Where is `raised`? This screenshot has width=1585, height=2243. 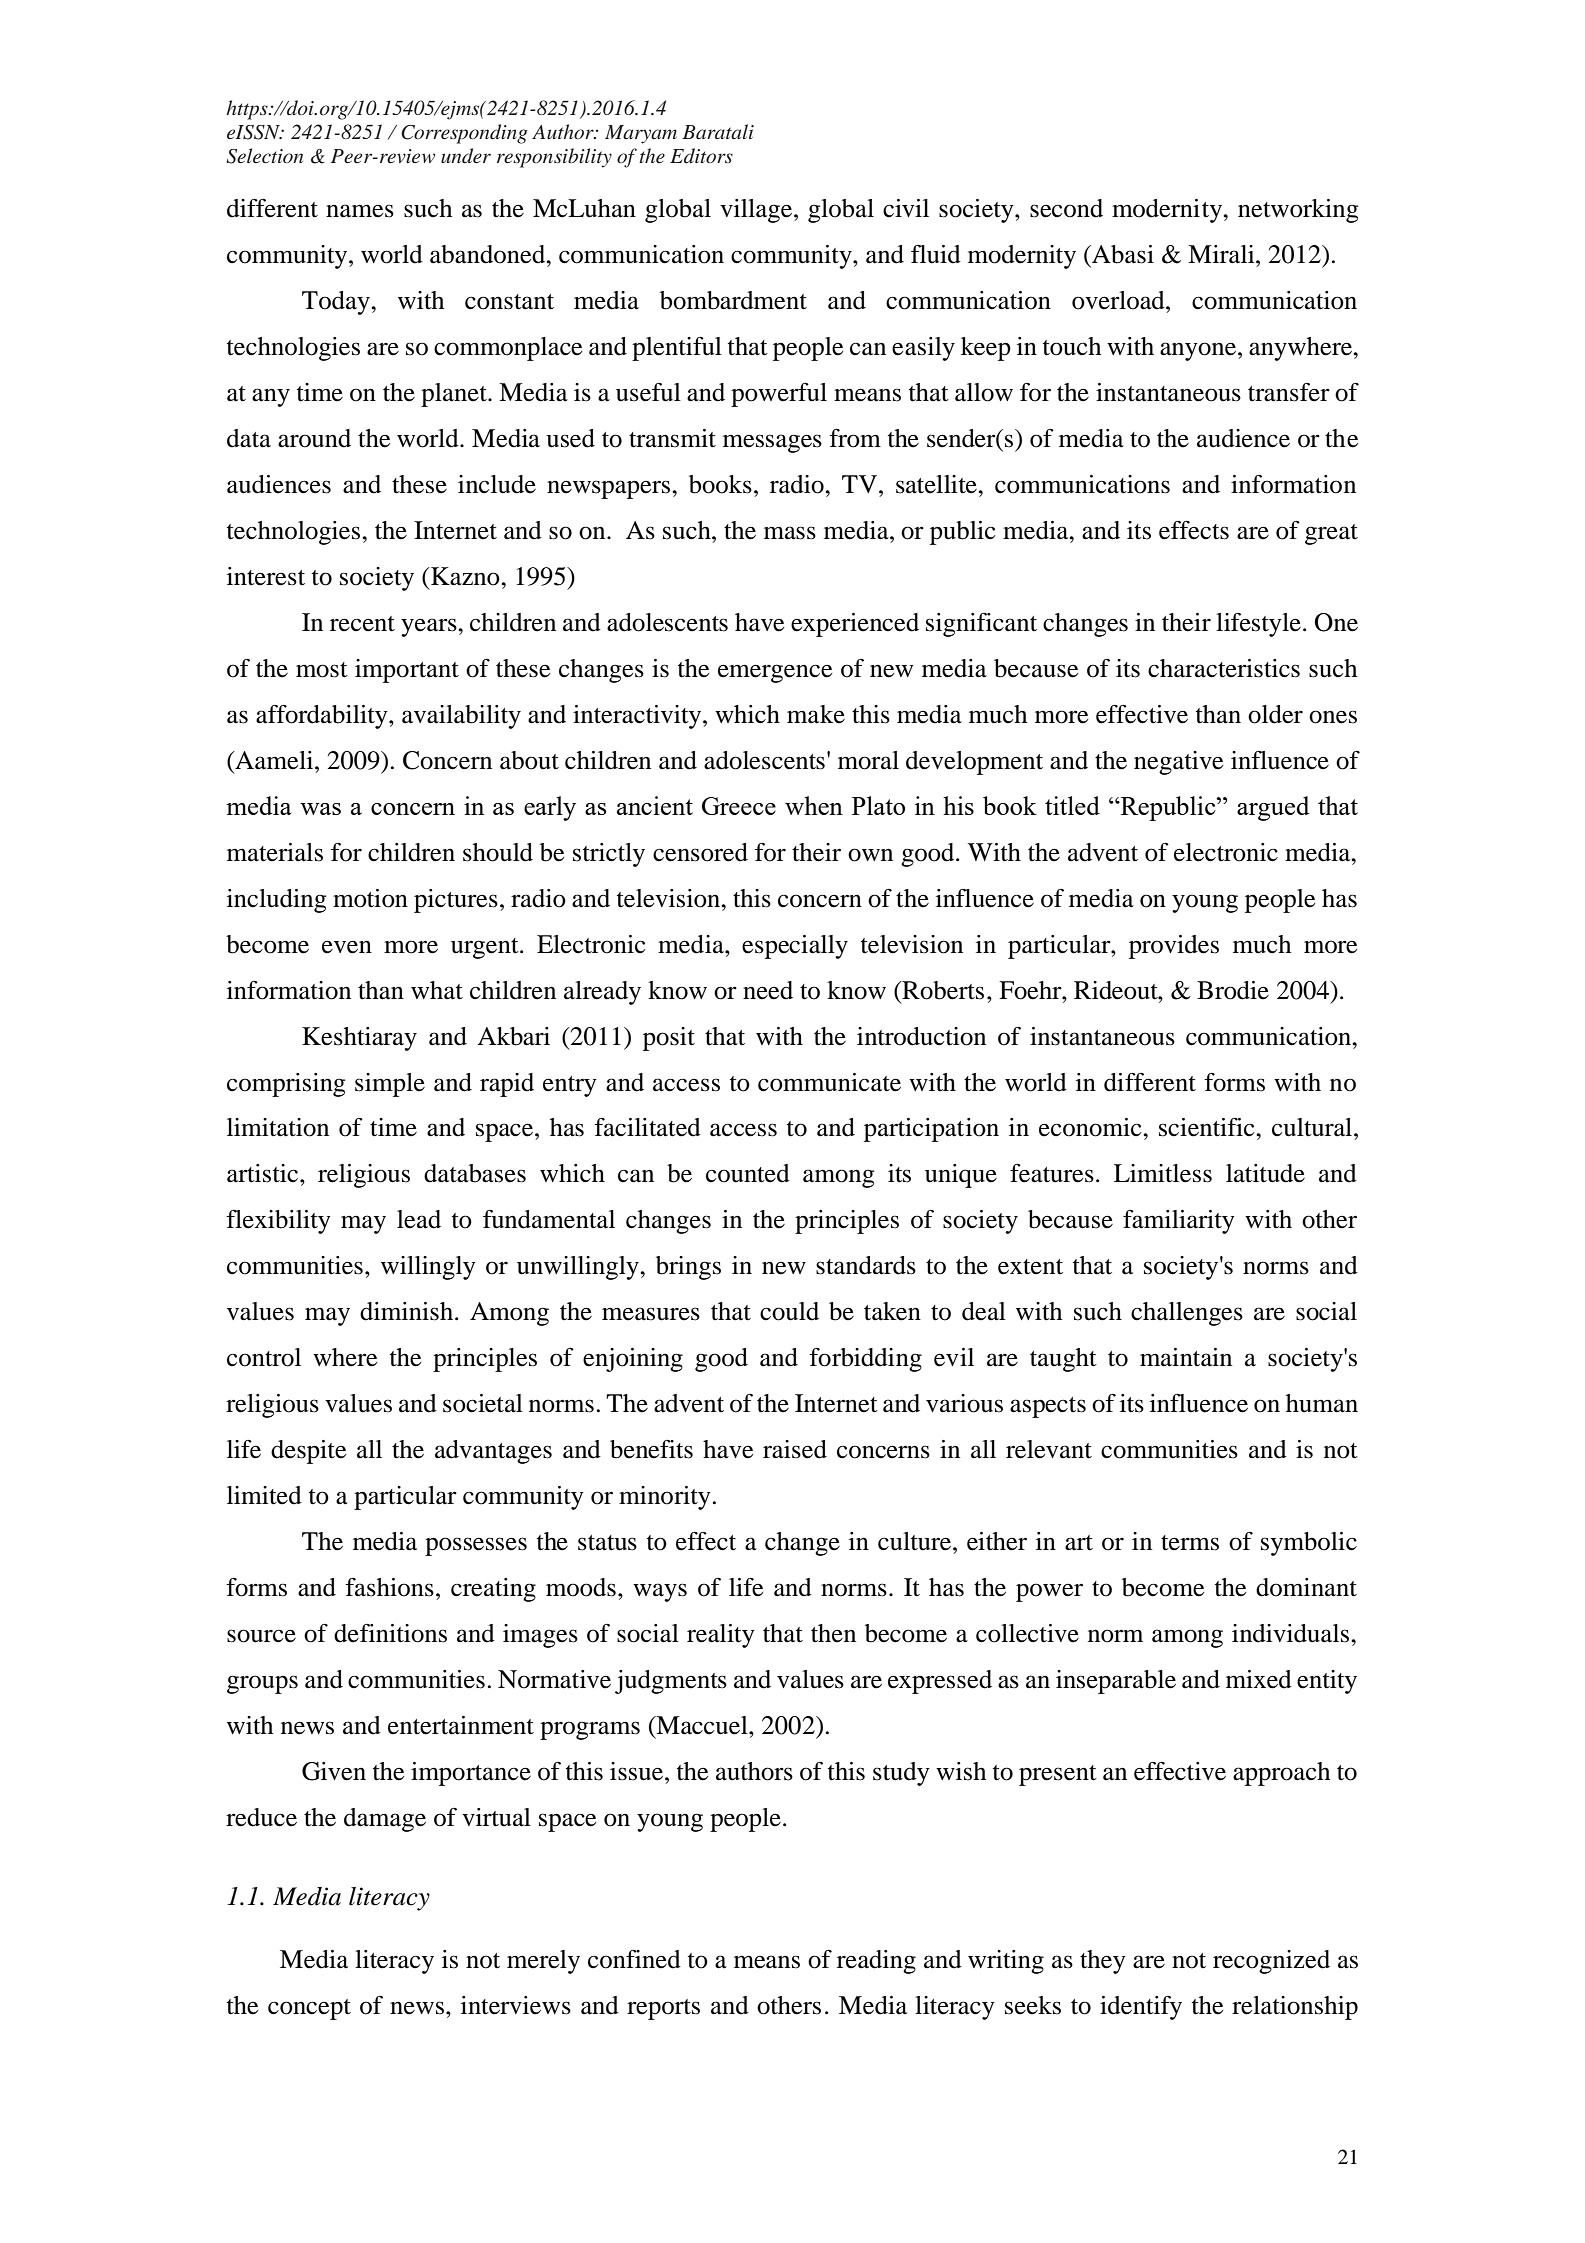 raised is located at coordinates (795, 1449).
